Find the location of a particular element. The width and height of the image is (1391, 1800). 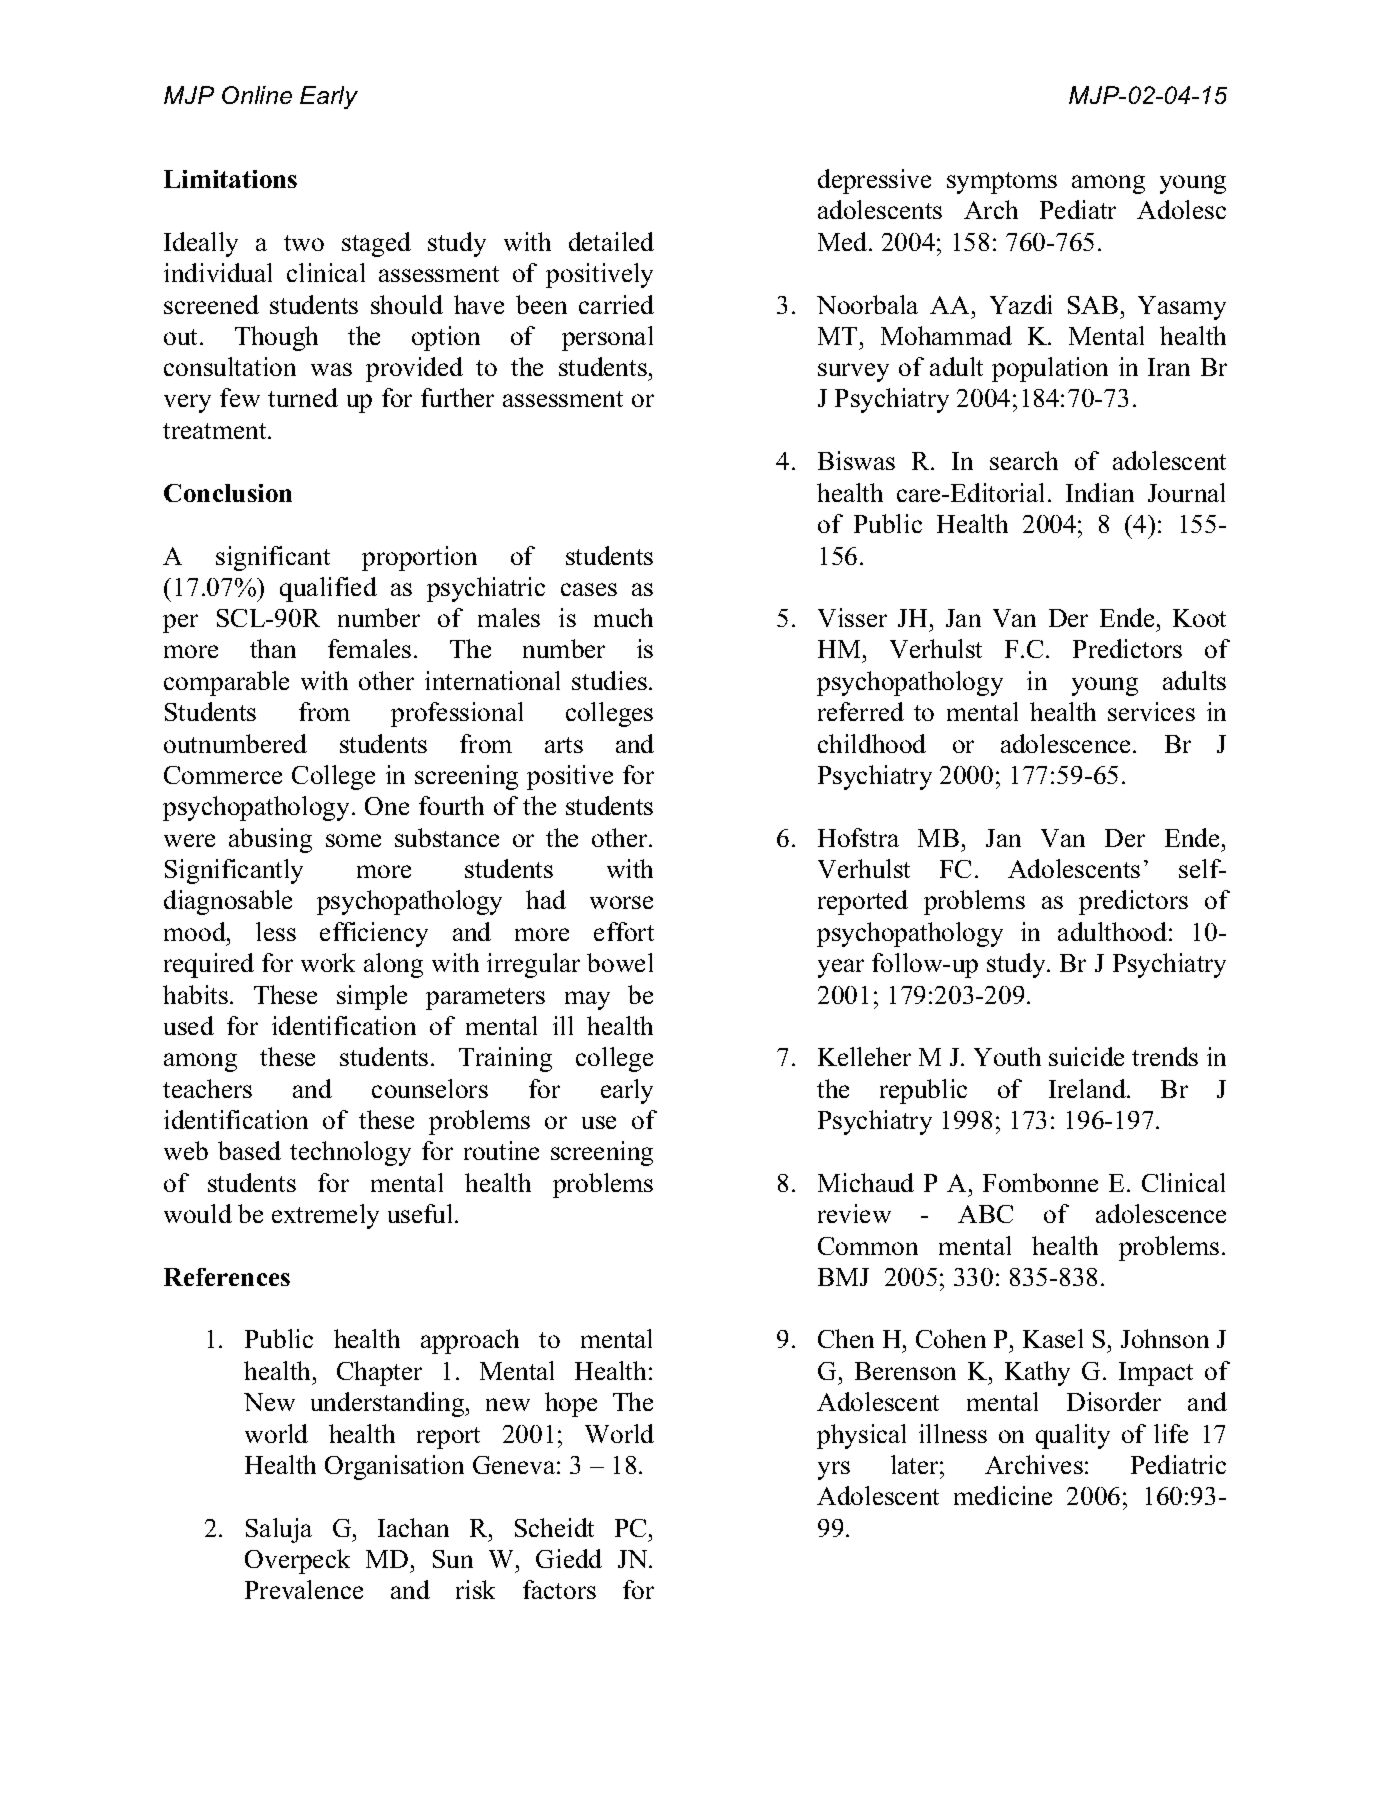

detailed is located at coordinates (611, 241).
